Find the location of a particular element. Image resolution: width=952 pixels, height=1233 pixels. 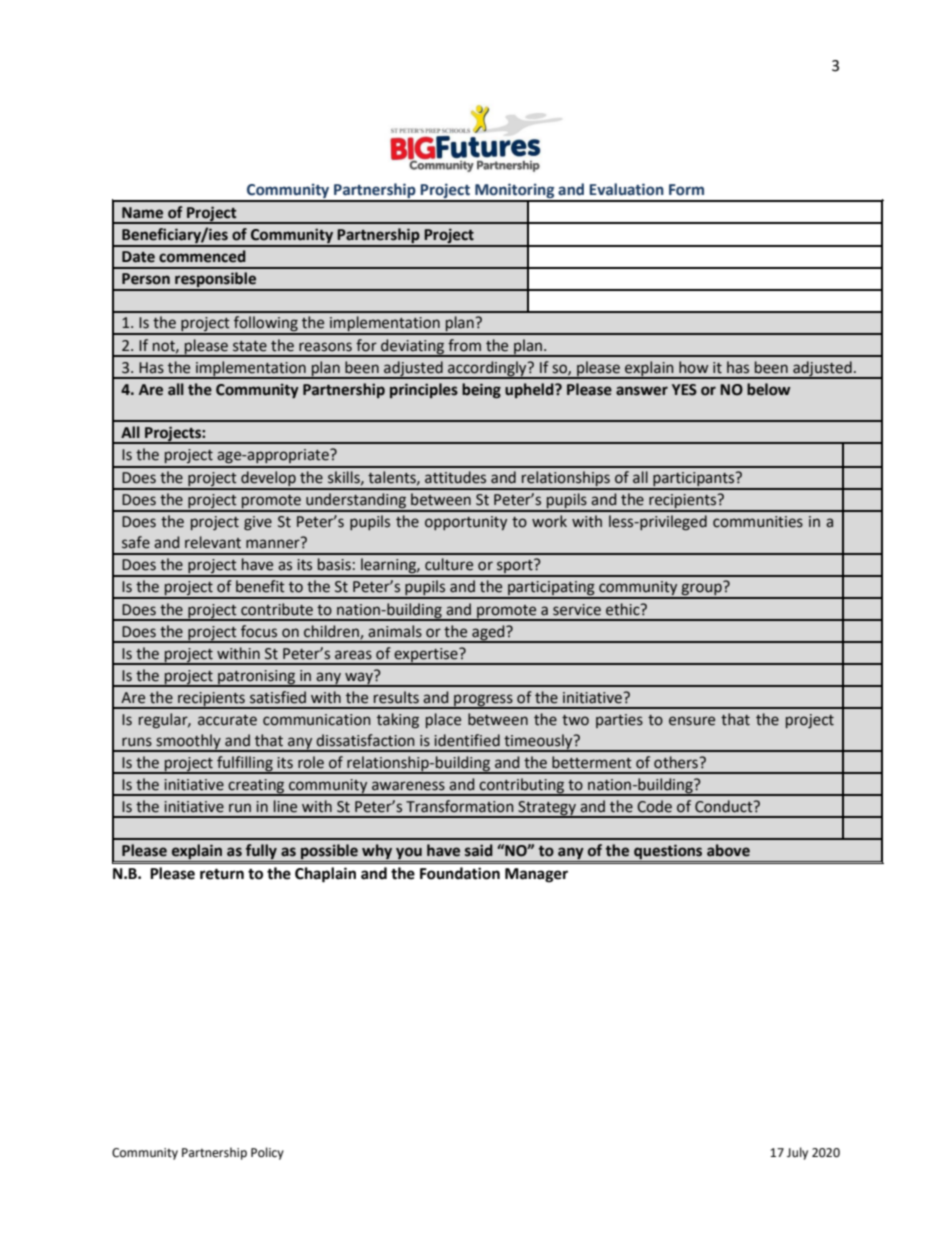

said is located at coordinates (479, 850).
